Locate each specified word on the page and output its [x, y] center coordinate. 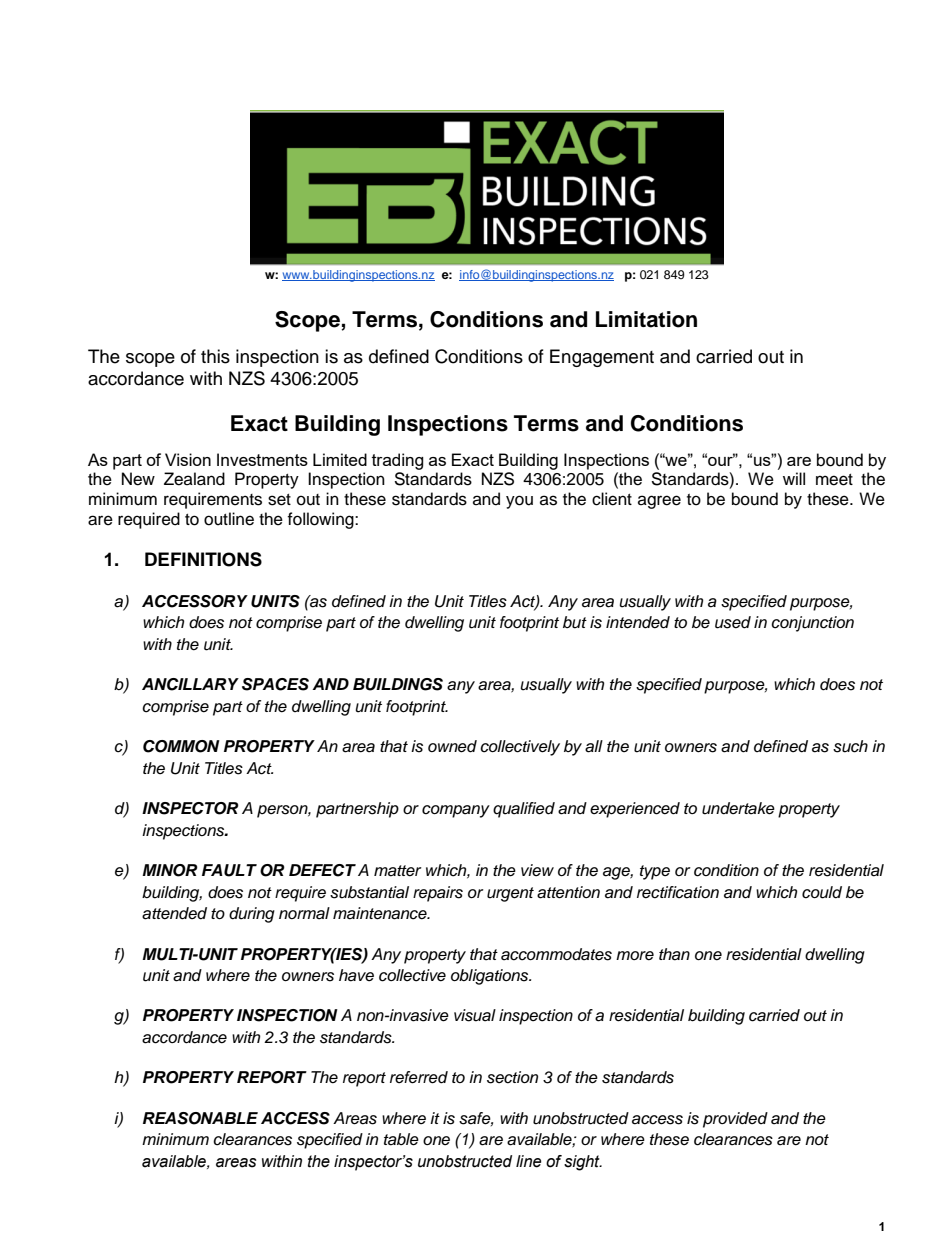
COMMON [181, 746]
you [519, 502]
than [674, 954]
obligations [491, 977]
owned [452, 746]
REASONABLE [200, 1118]
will [794, 478]
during [252, 915]
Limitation [646, 319]
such [850, 746]
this [215, 356]
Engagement [602, 358]
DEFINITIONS [203, 559]
